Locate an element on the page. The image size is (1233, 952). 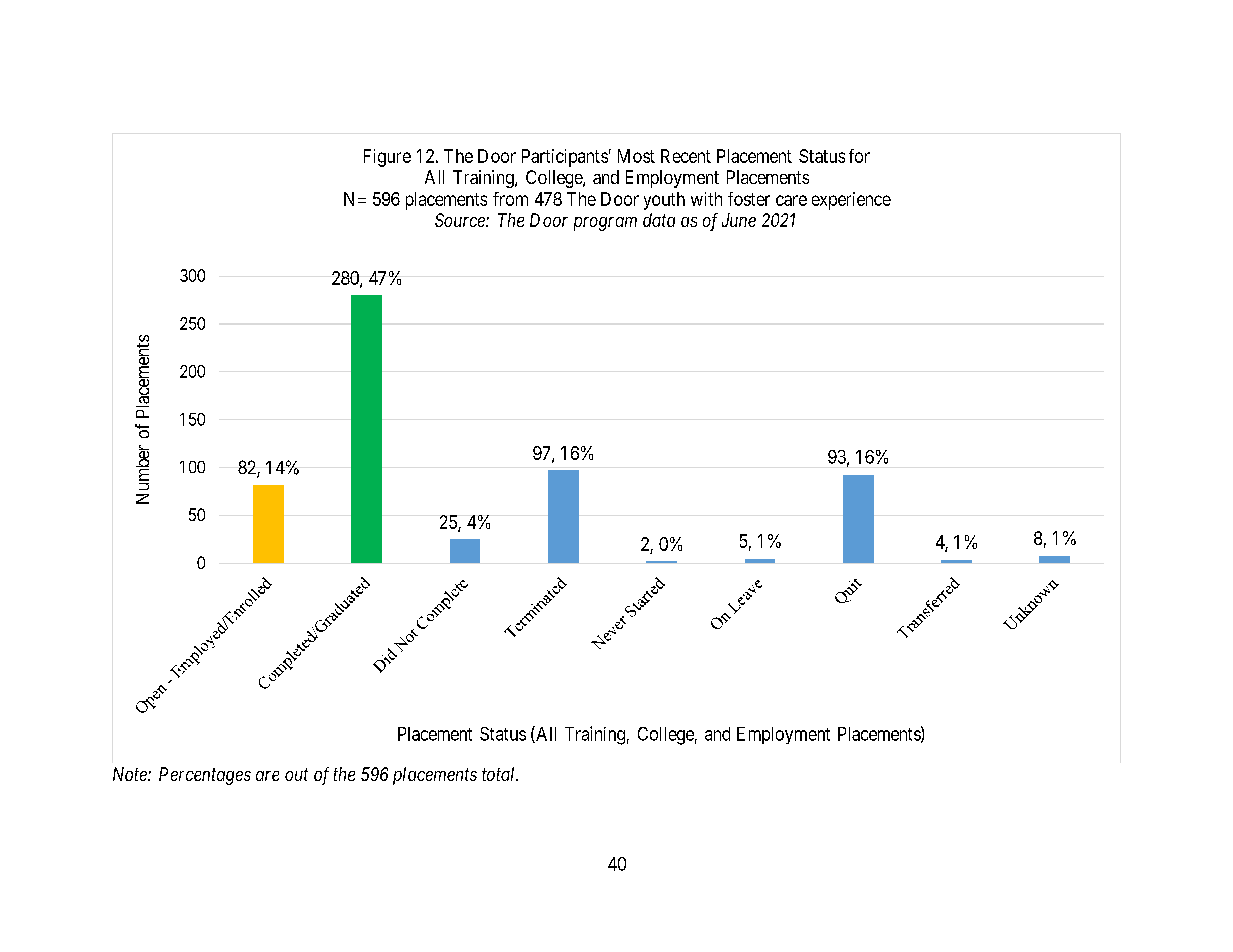
Source is located at coordinates (461, 220).
